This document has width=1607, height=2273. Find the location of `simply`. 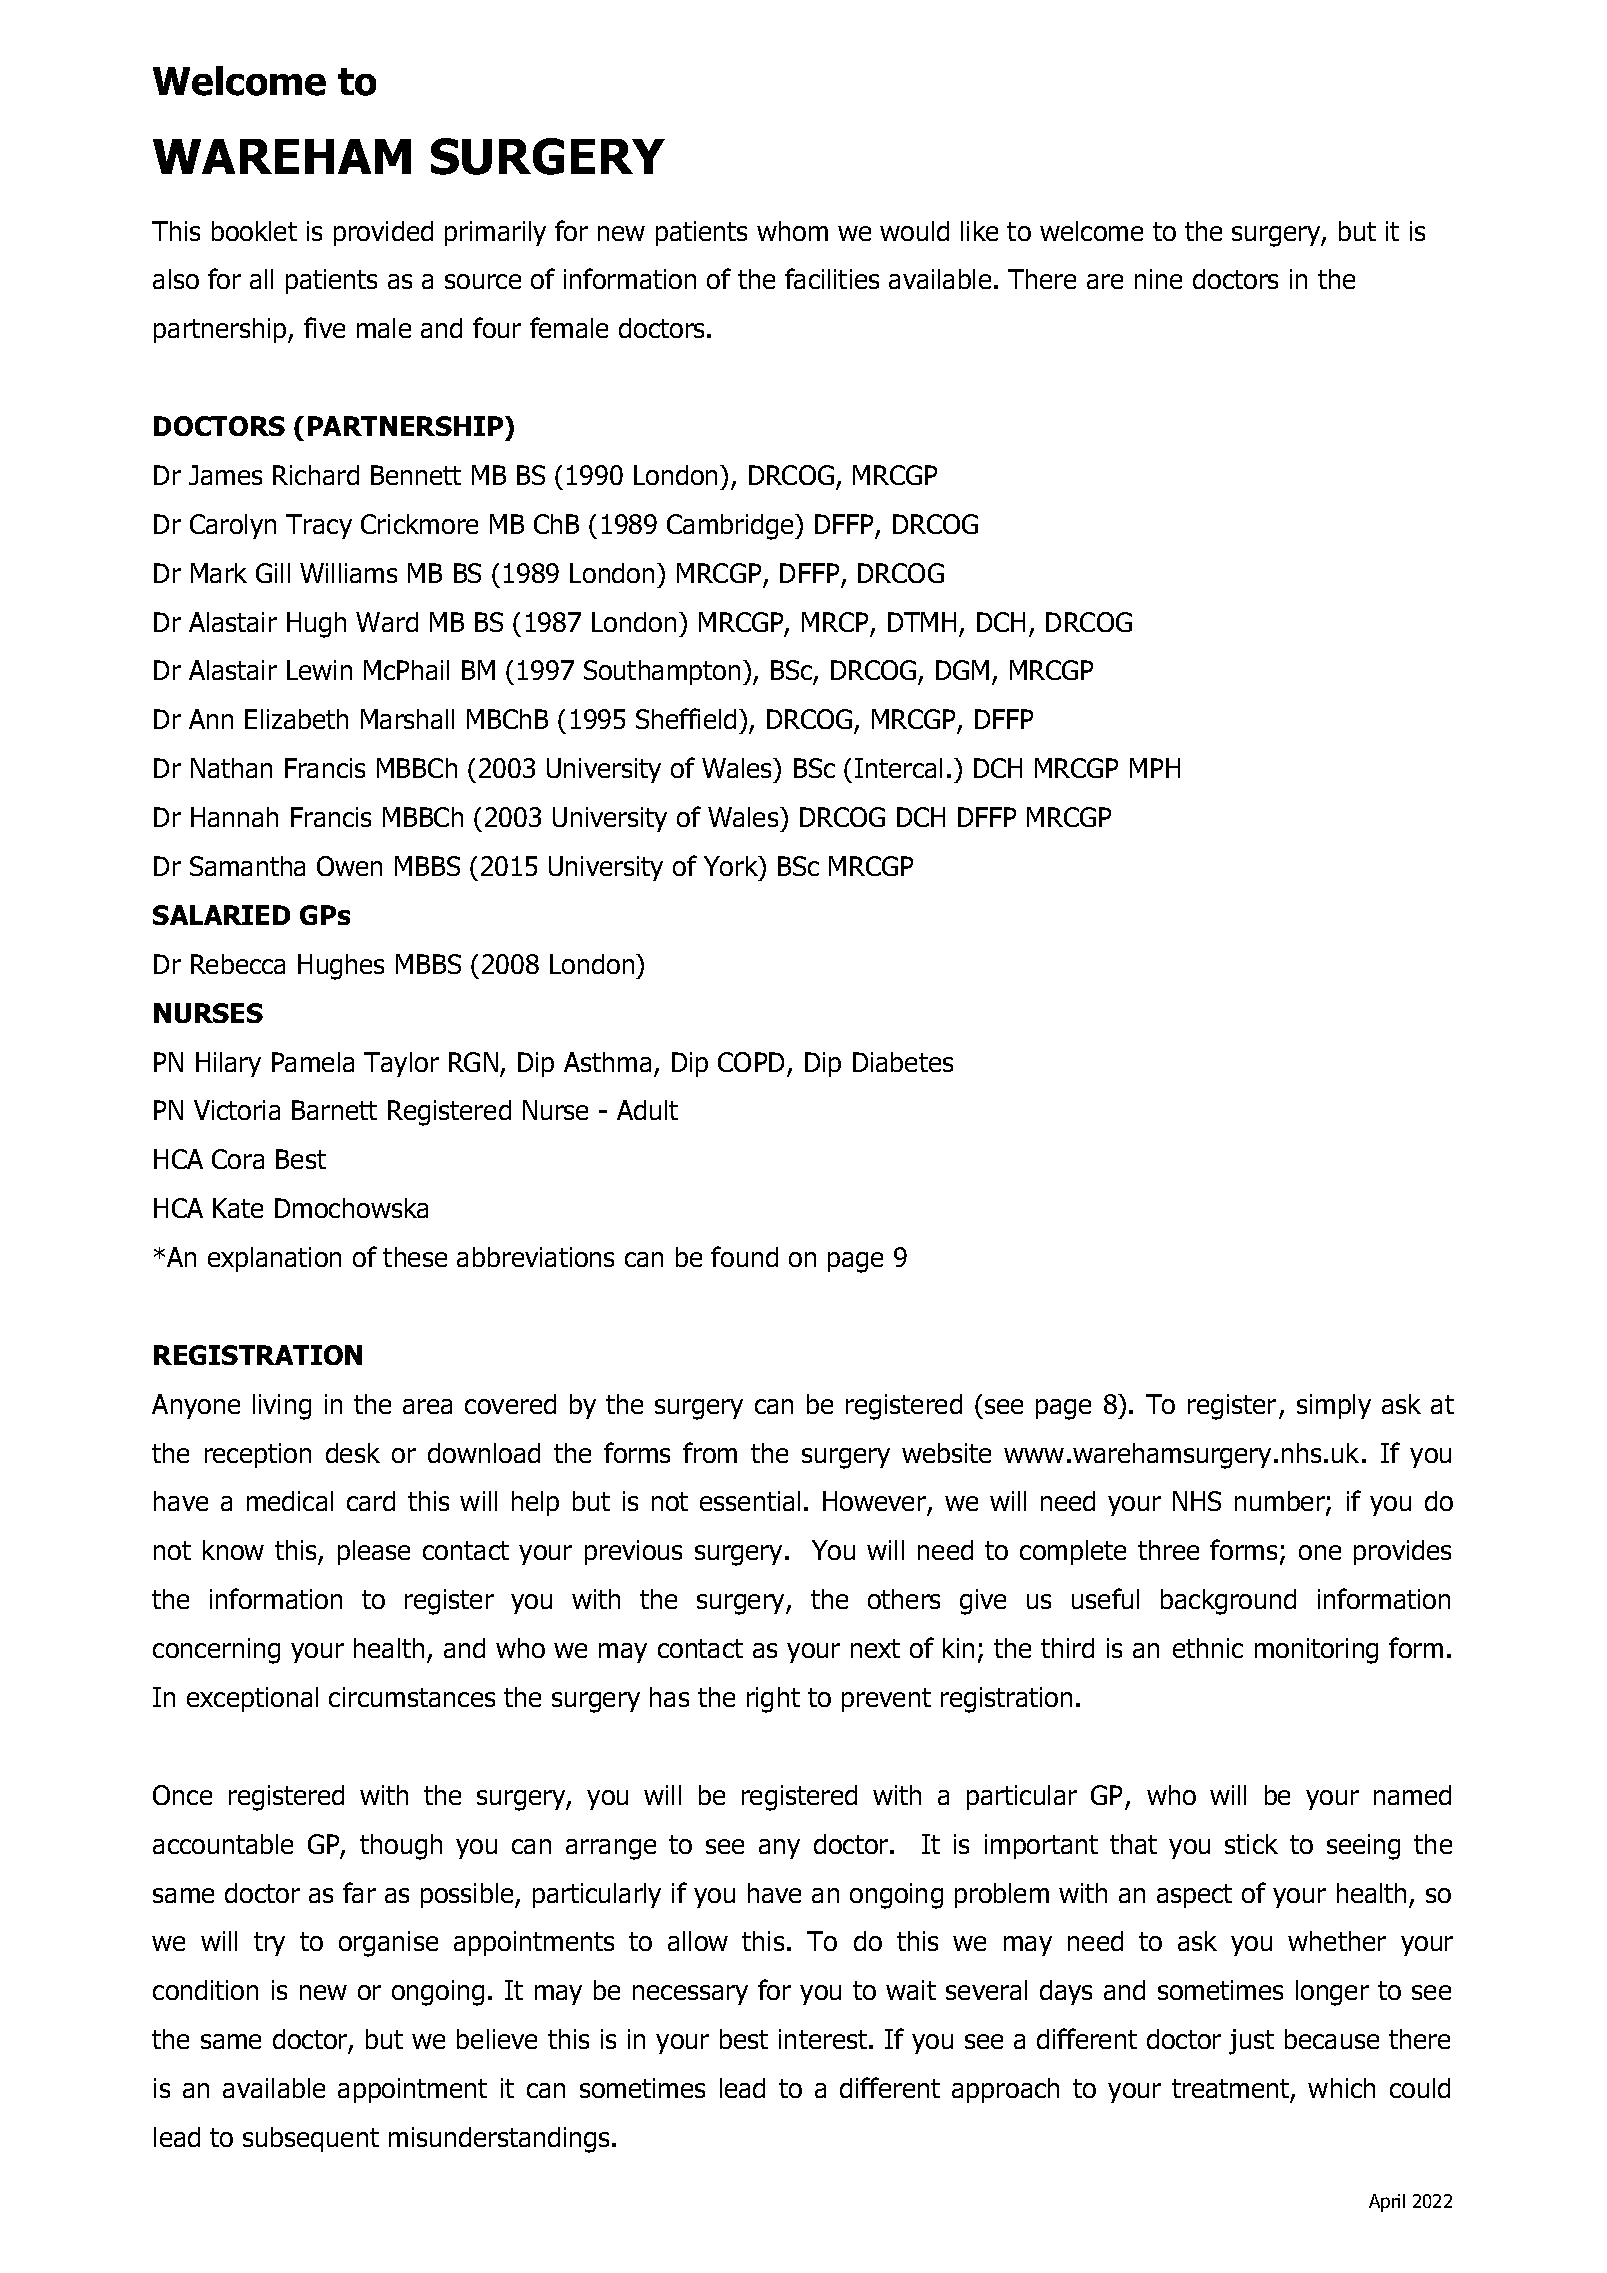

simply is located at coordinates (1334, 1406).
